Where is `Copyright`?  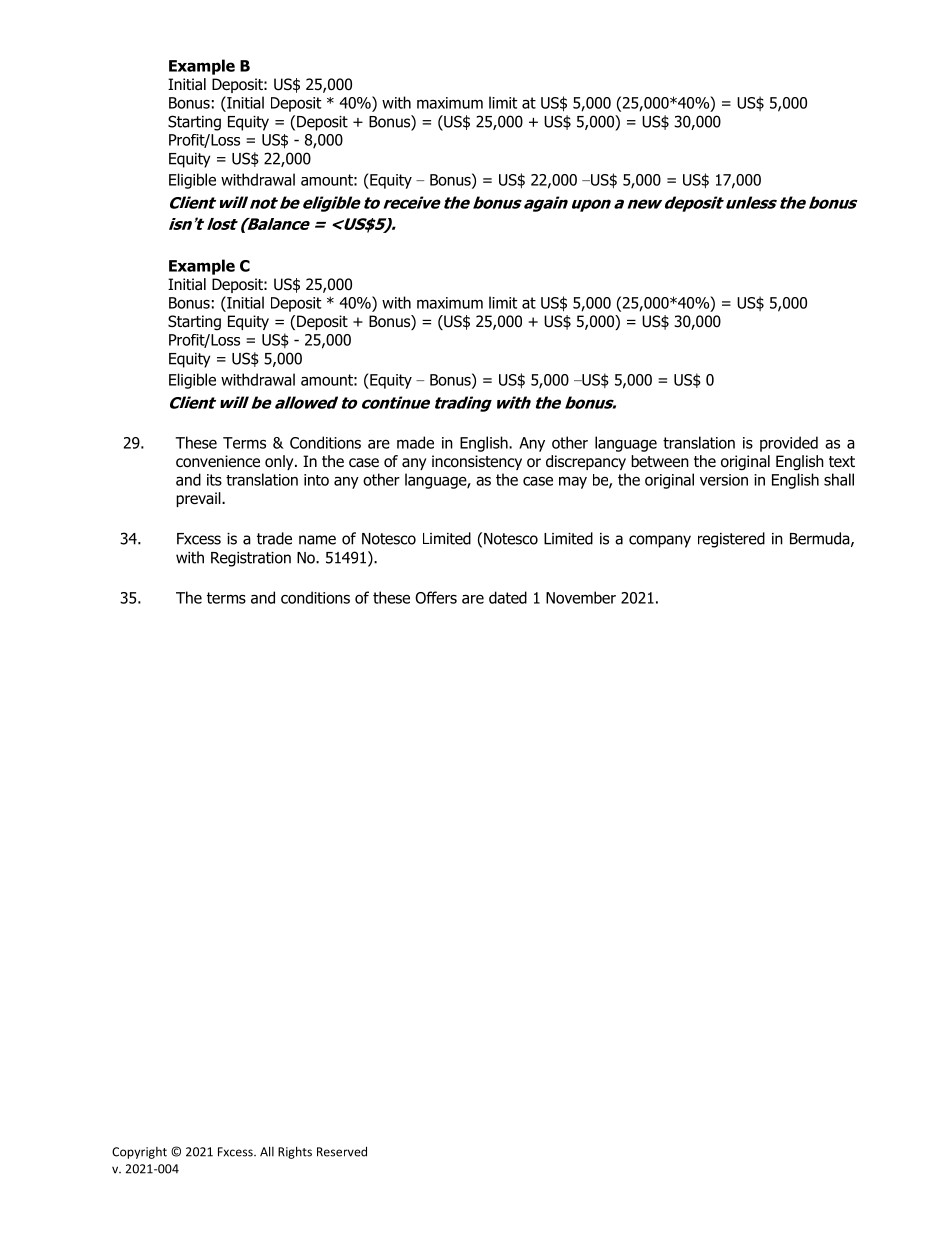
Copyright is located at coordinates (139, 1153).
